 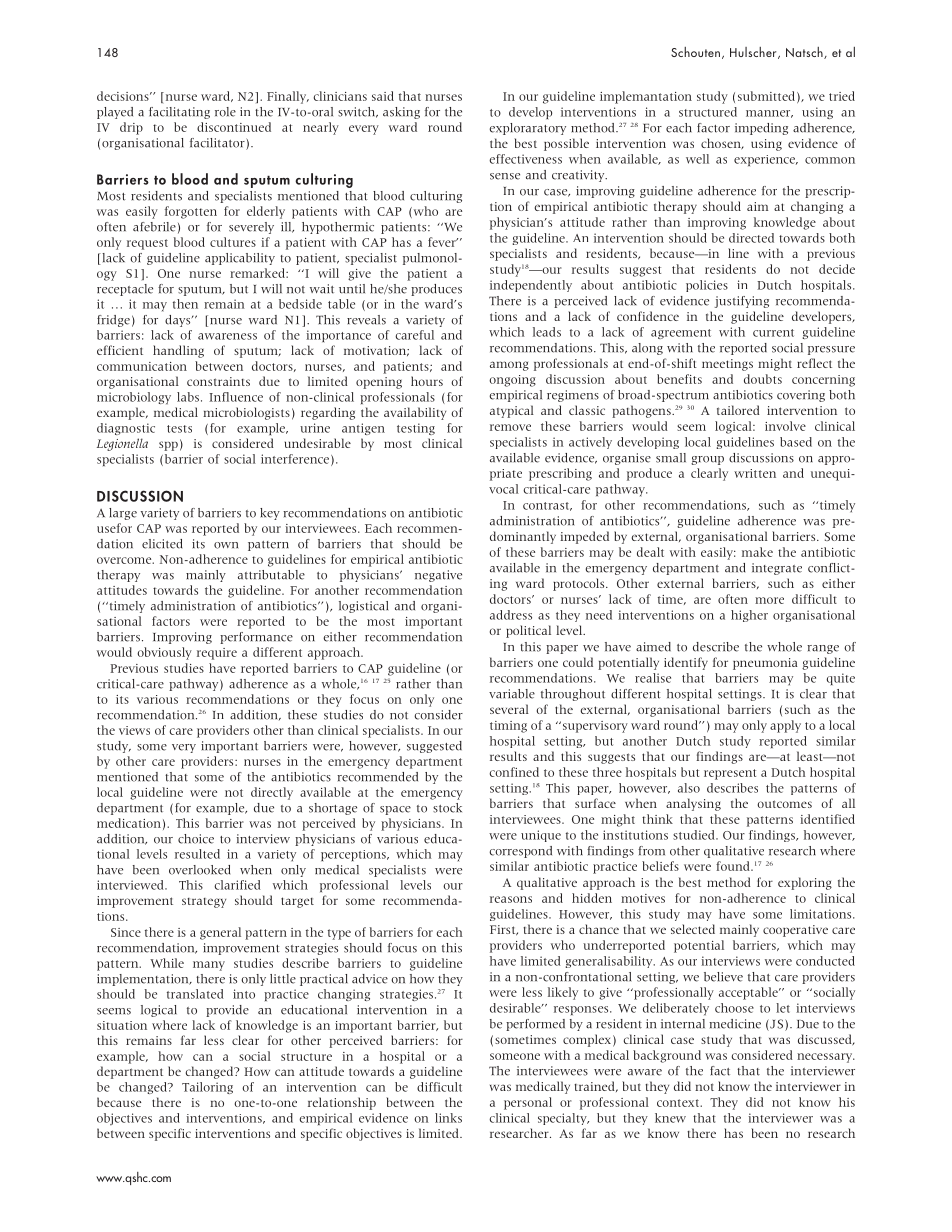 I want to click on higher, so click(x=749, y=616).
